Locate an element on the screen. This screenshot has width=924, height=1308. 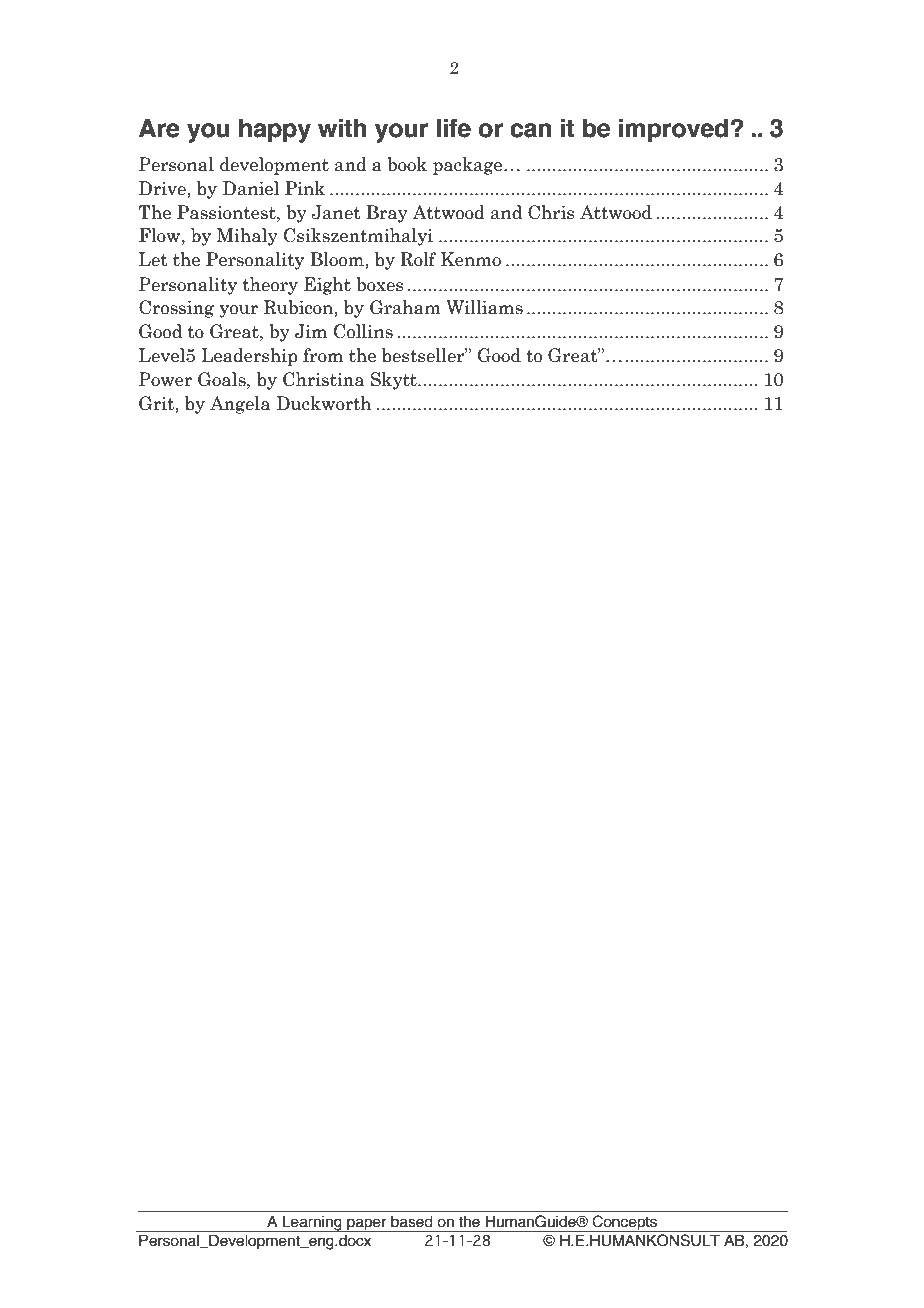
Leadership is located at coordinates (249, 357).
